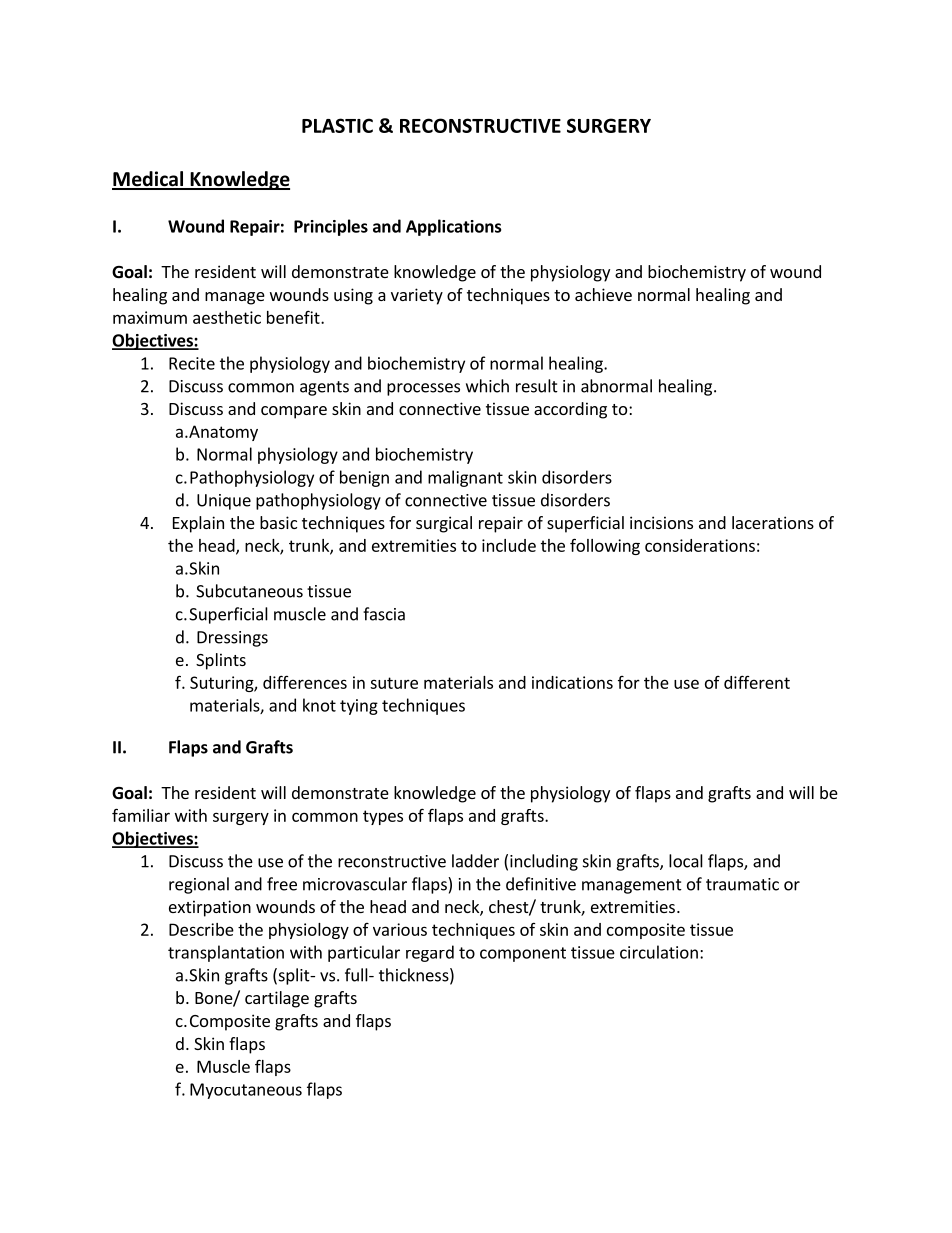  What do you see at coordinates (394, 683) in the screenshot?
I see `suture` at bounding box center [394, 683].
